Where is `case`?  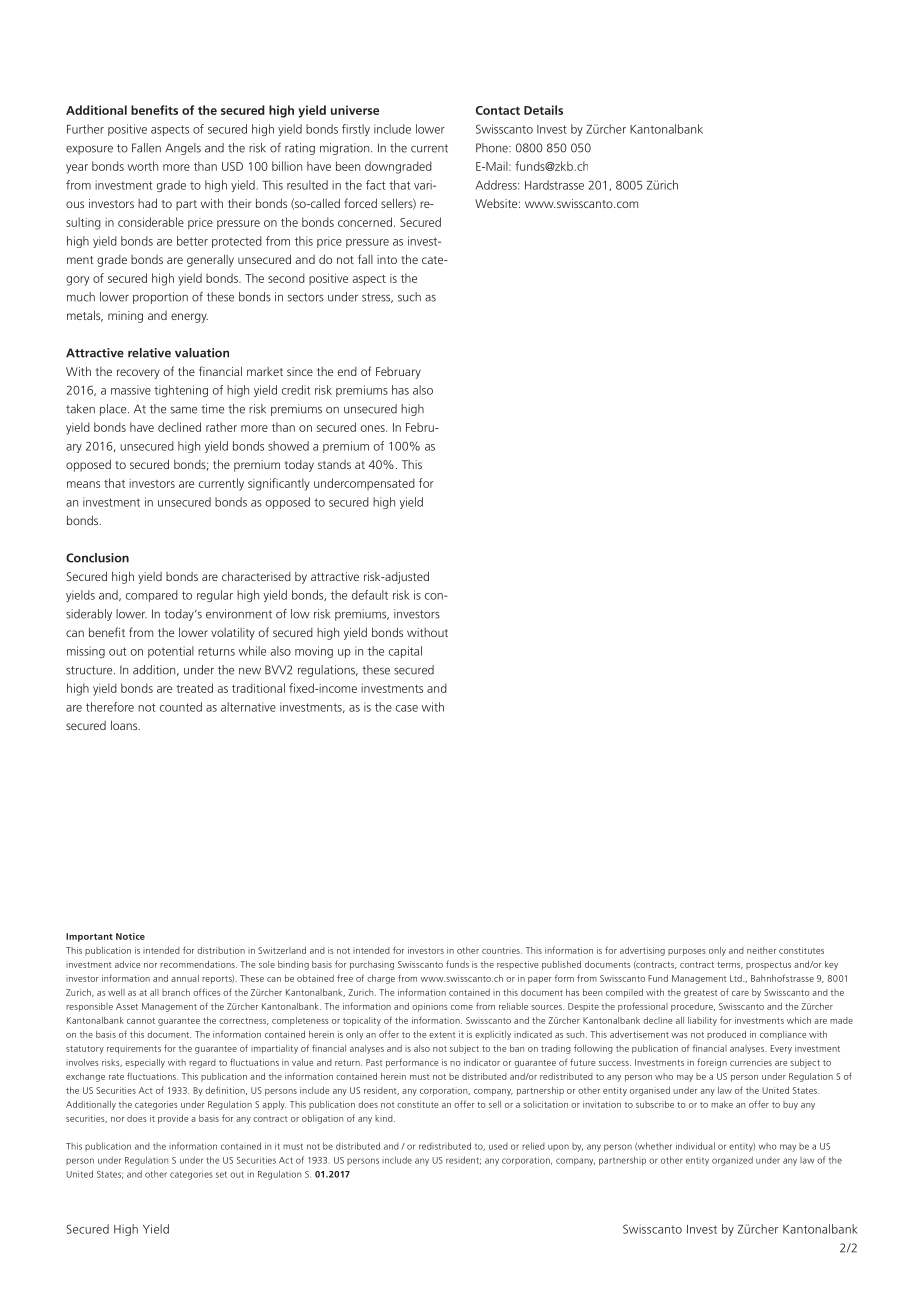
case is located at coordinates (407, 708).
